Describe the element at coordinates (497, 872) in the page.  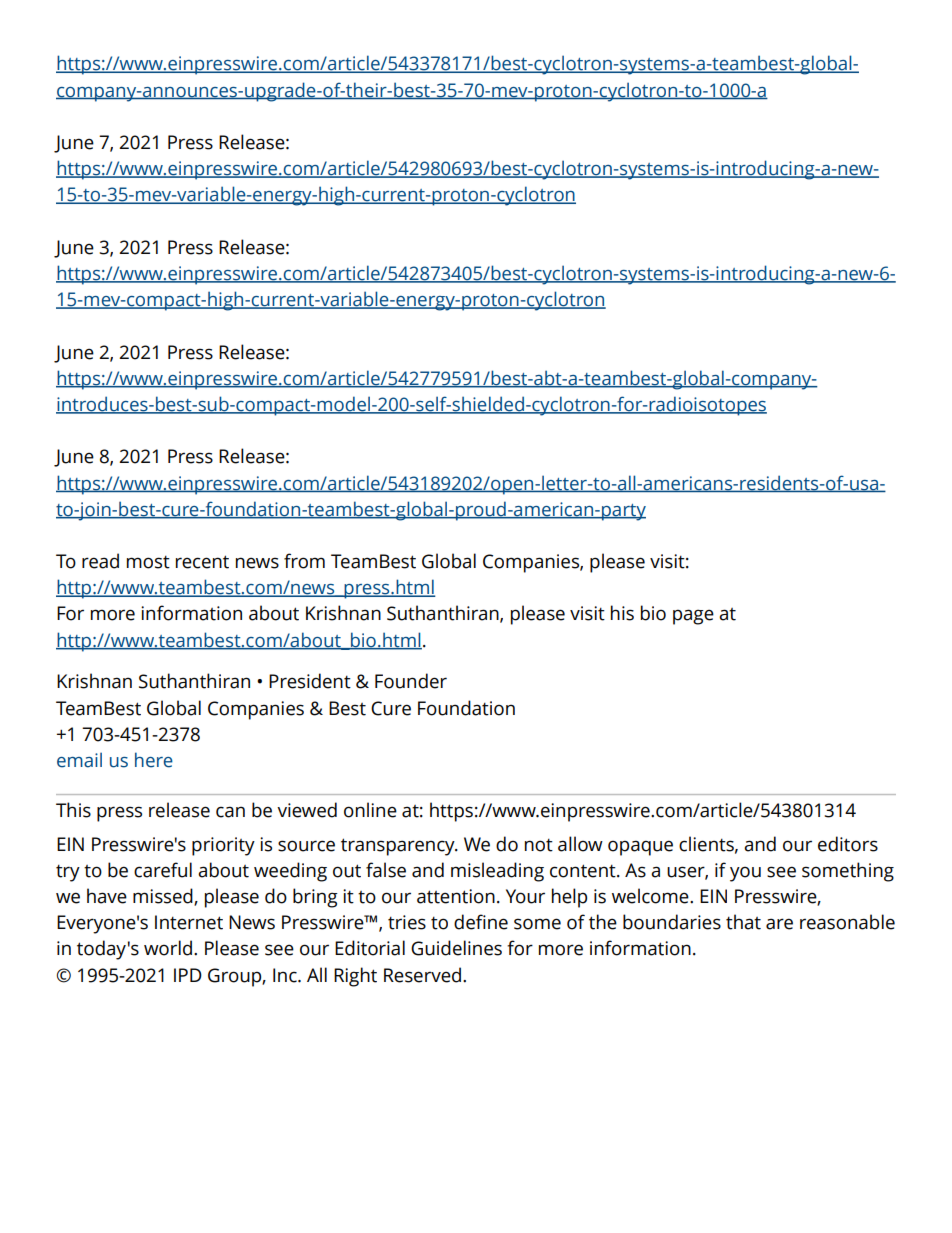
I see `misleading` at that location.
